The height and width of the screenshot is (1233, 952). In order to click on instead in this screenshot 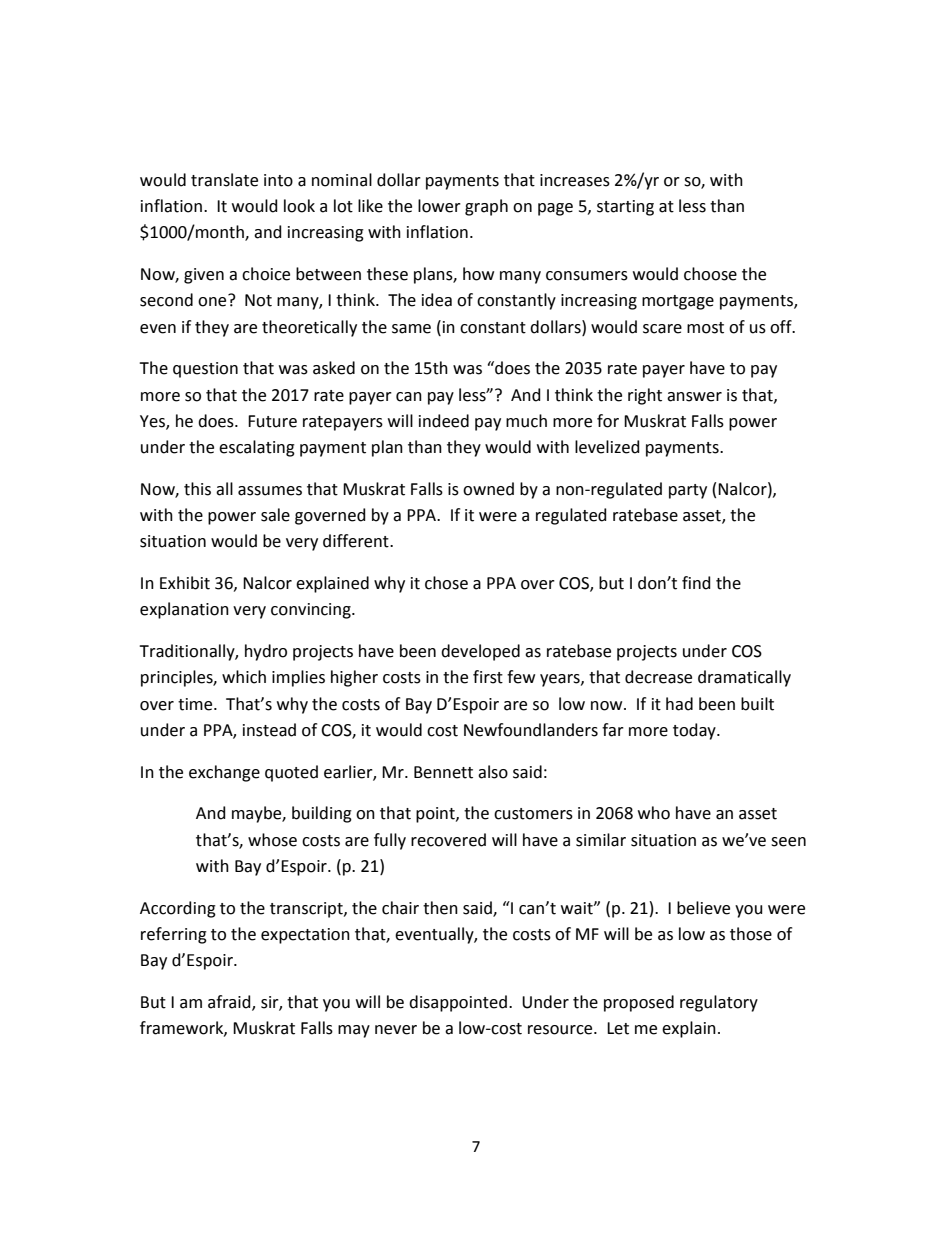, I will do `click(269, 730)`.
